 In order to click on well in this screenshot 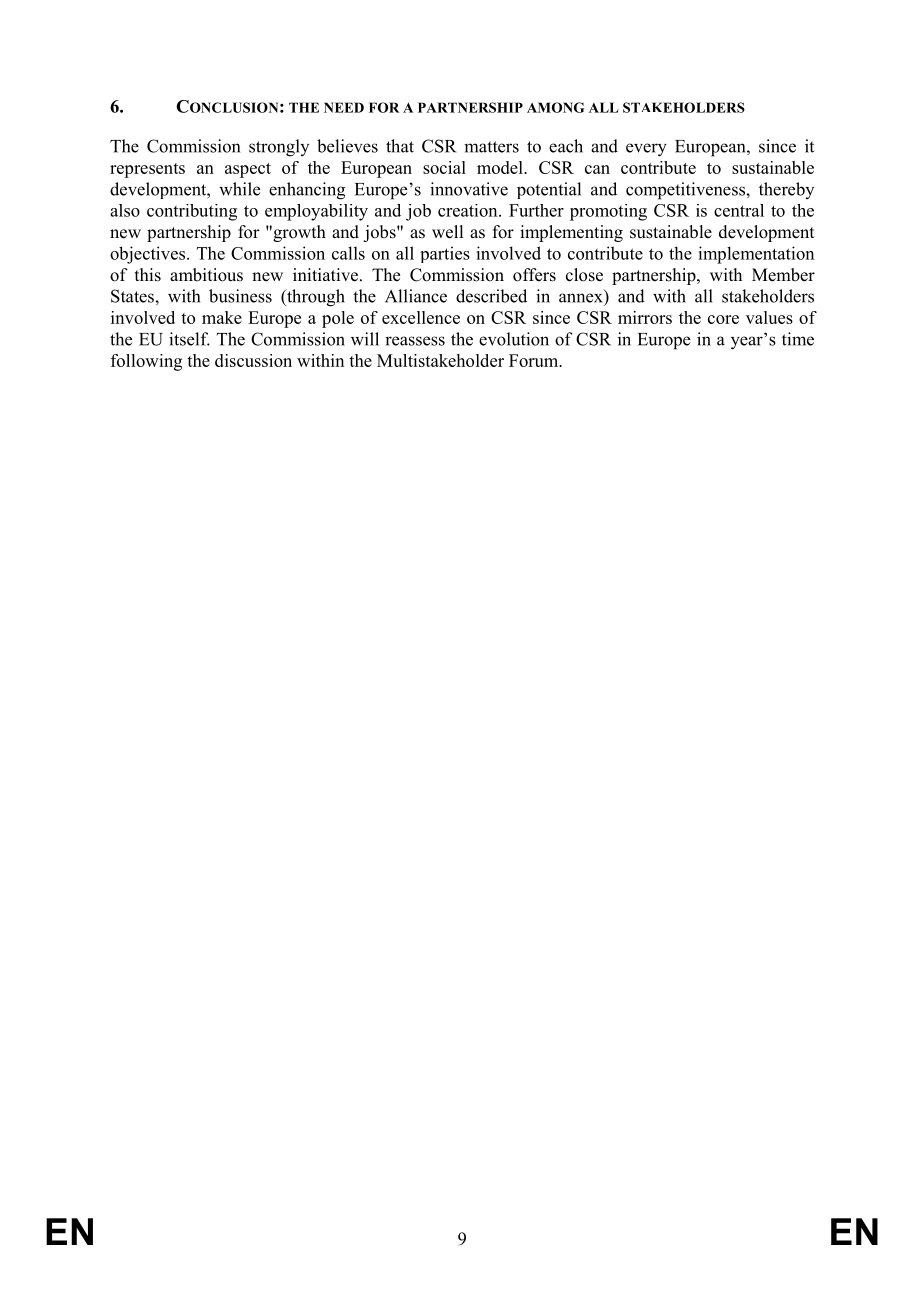, I will do `click(447, 232)`.
